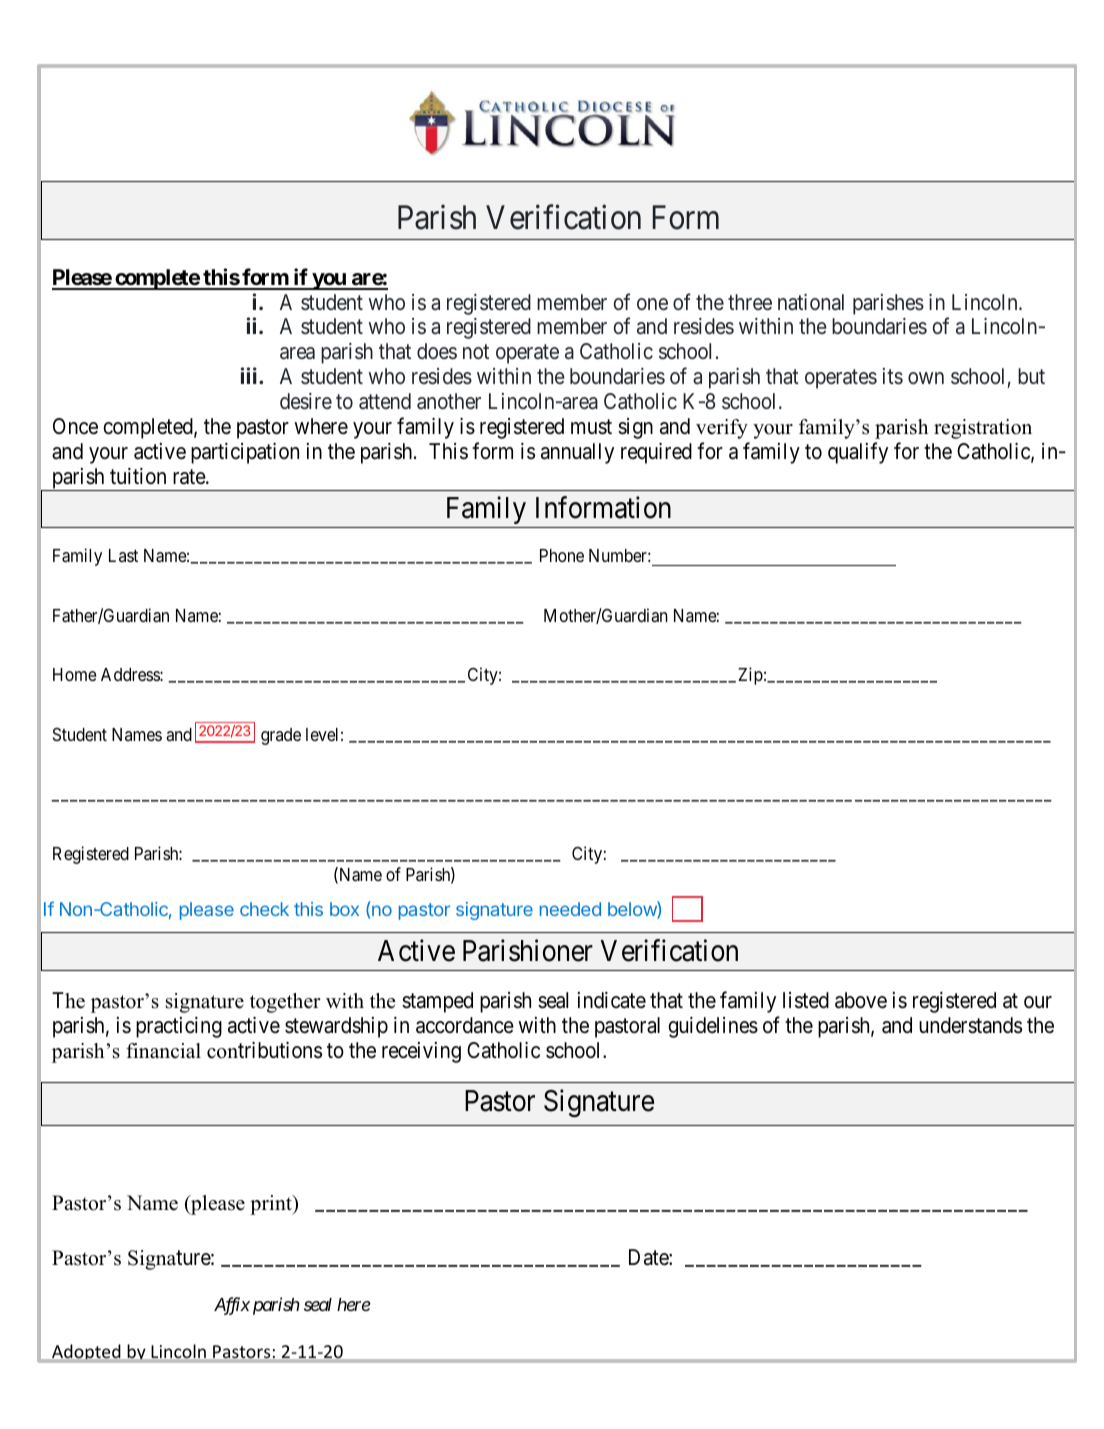 This image has height=1429, width=1104. I want to click on grade, so click(281, 736).
